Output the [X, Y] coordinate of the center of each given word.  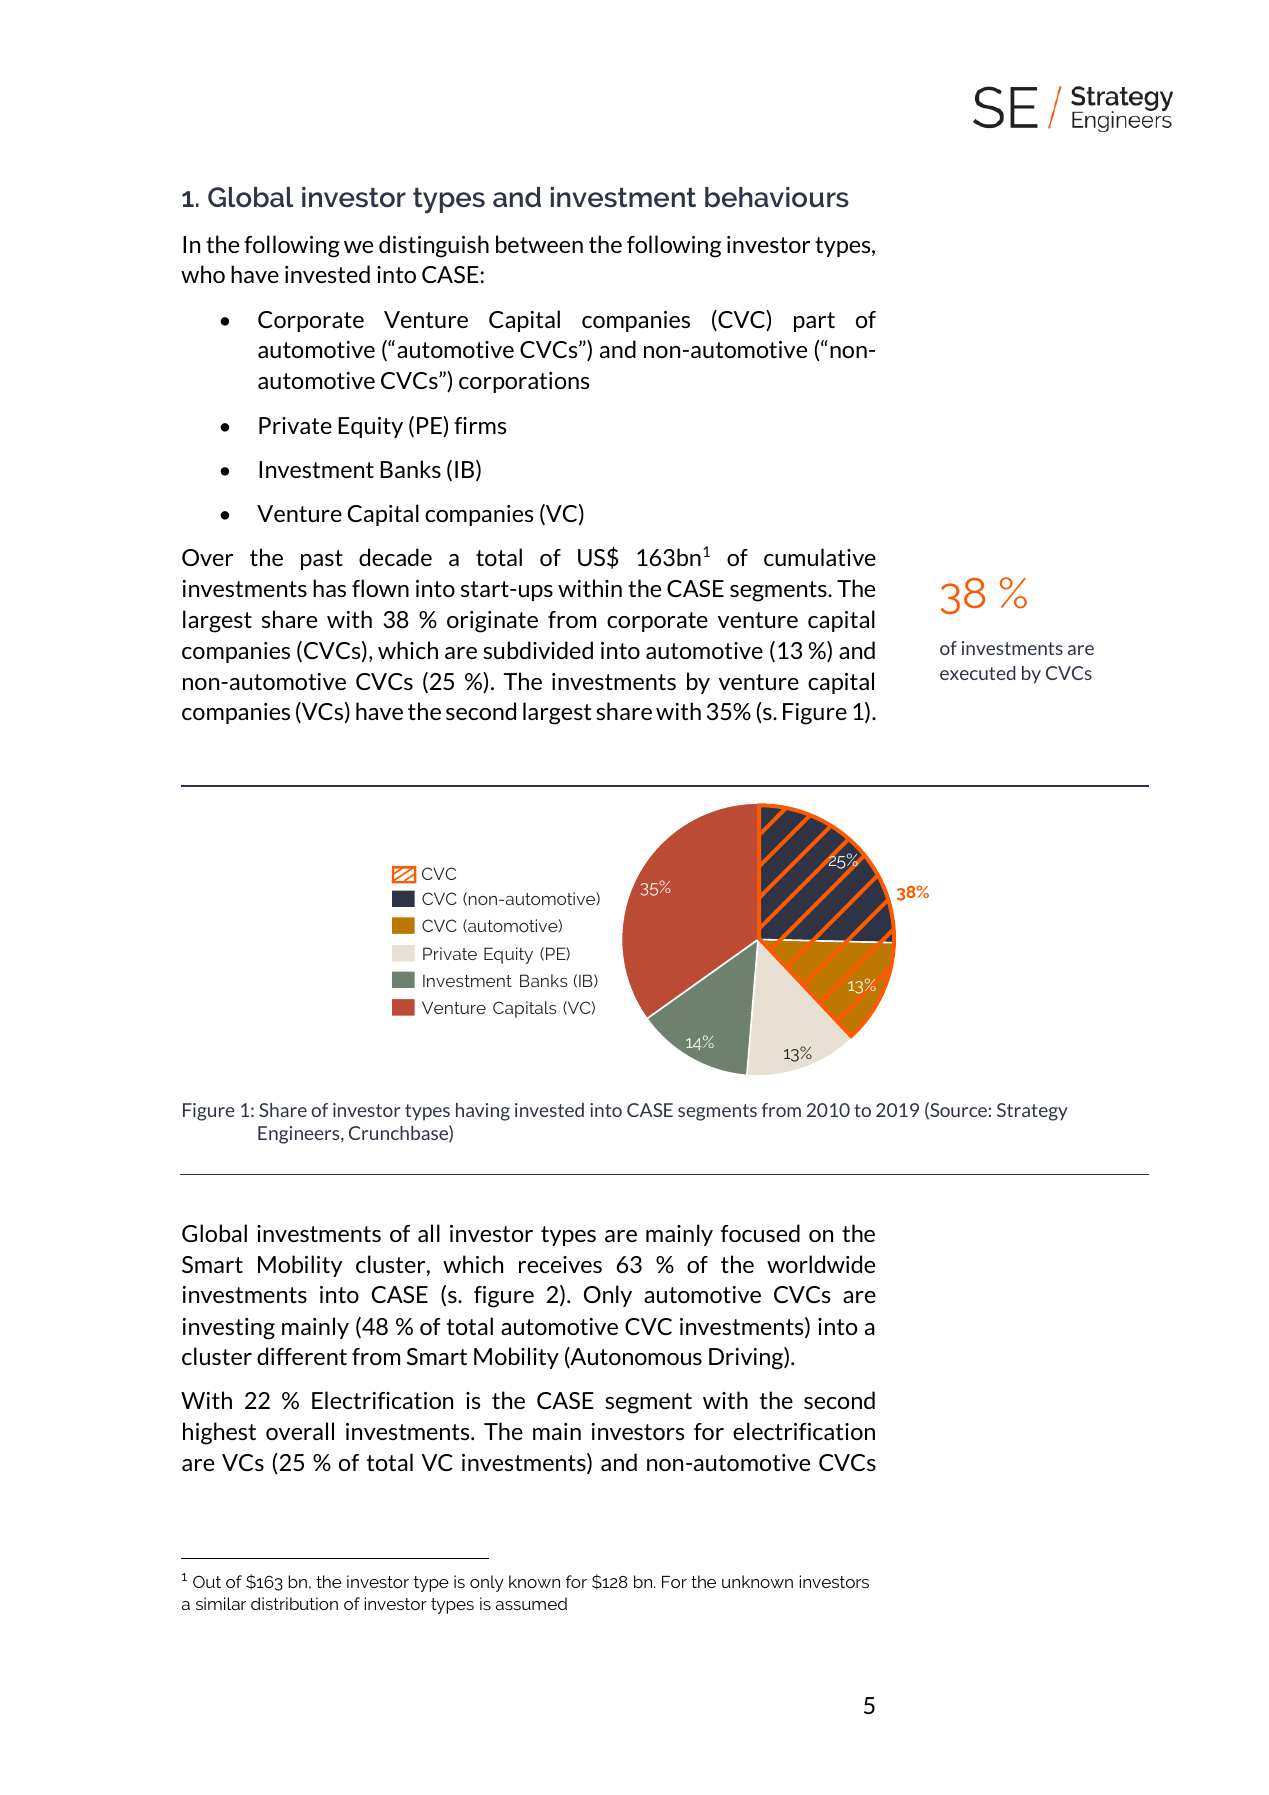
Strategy [1032, 1112]
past [322, 560]
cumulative [820, 557]
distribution [294, 1603]
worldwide [821, 1264]
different [302, 1356]
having [483, 1112]
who [203, 274]
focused [760, 1233]
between [539, 244]
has [329, 588]
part [814, 322]
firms [480, 425]
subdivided [538, 650]
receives [560, 1264]
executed [978, 673]
